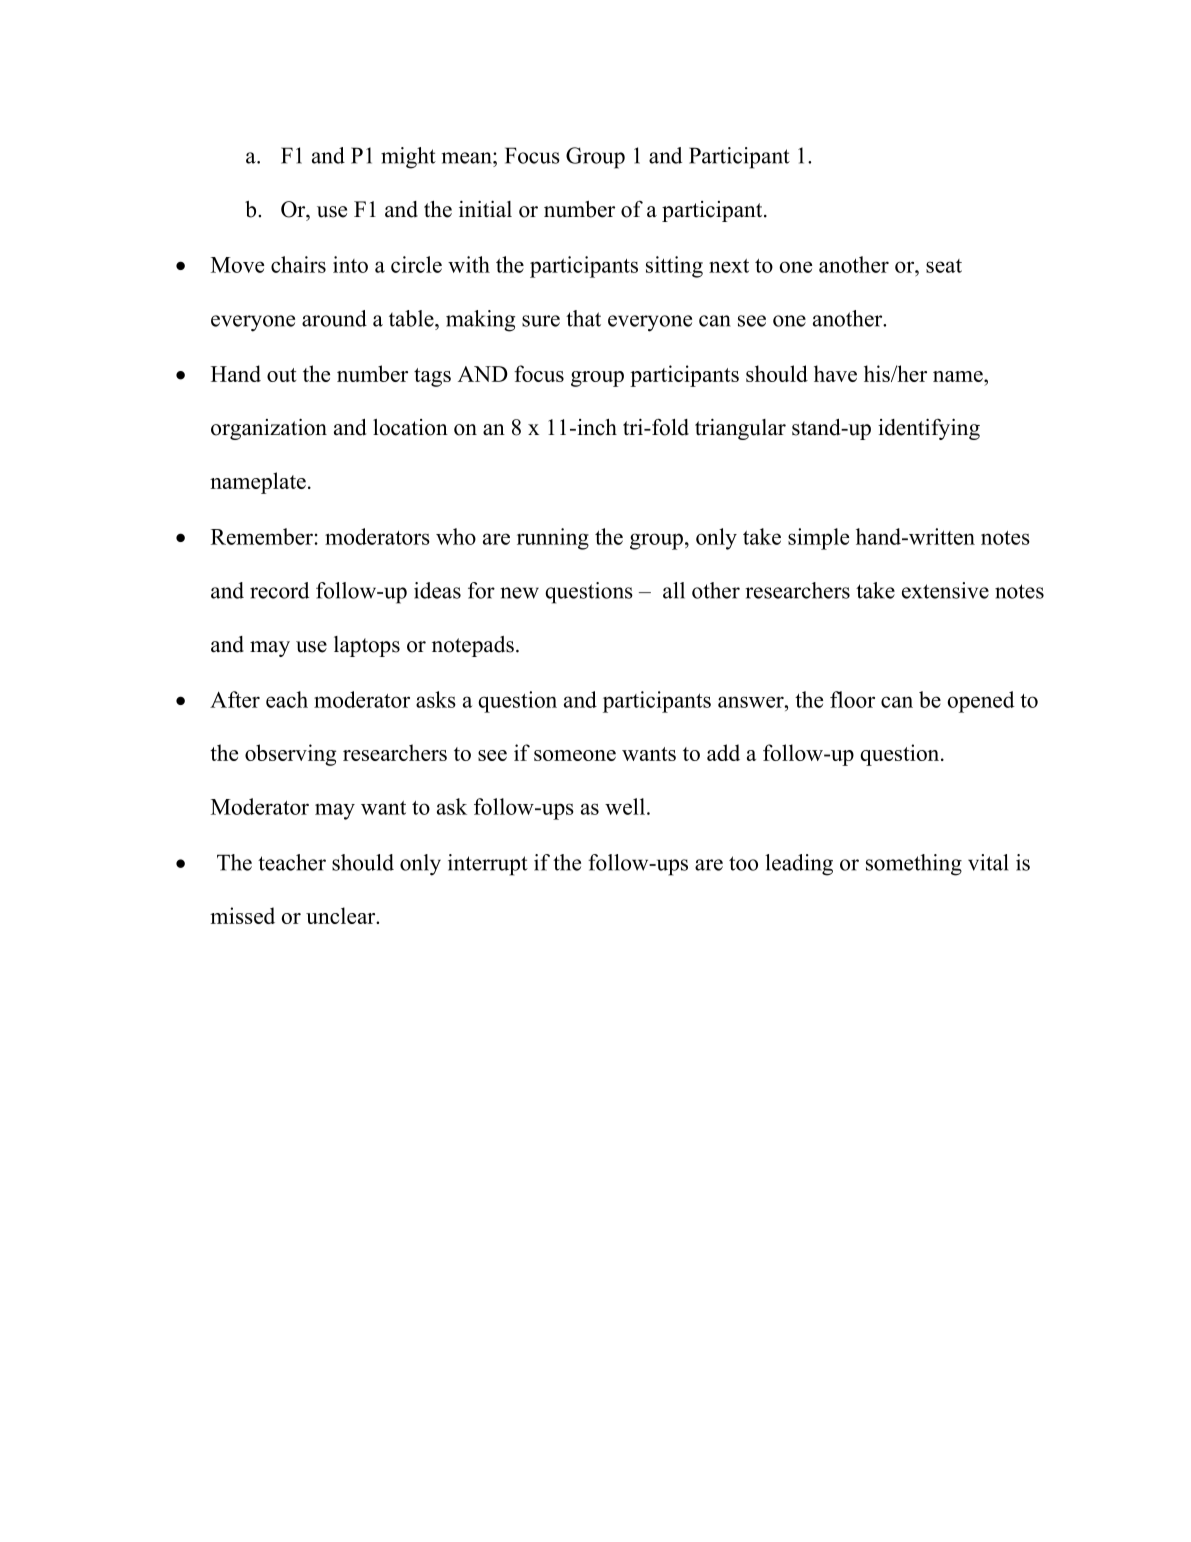  I want to click on floor, so click(852, 699).
